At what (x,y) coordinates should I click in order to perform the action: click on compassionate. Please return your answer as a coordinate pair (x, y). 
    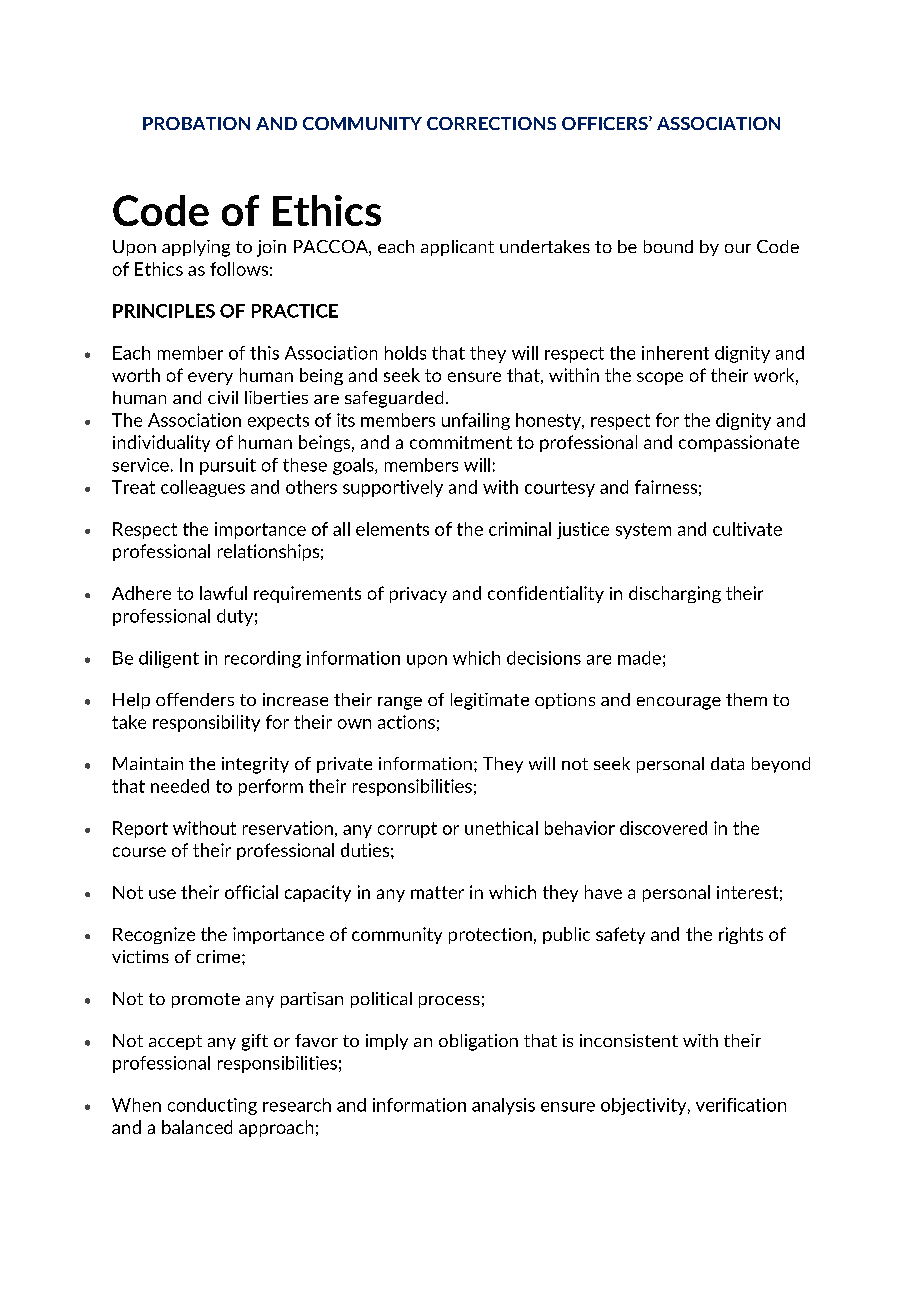
    Looking at the image, I should click on (739, 443).
